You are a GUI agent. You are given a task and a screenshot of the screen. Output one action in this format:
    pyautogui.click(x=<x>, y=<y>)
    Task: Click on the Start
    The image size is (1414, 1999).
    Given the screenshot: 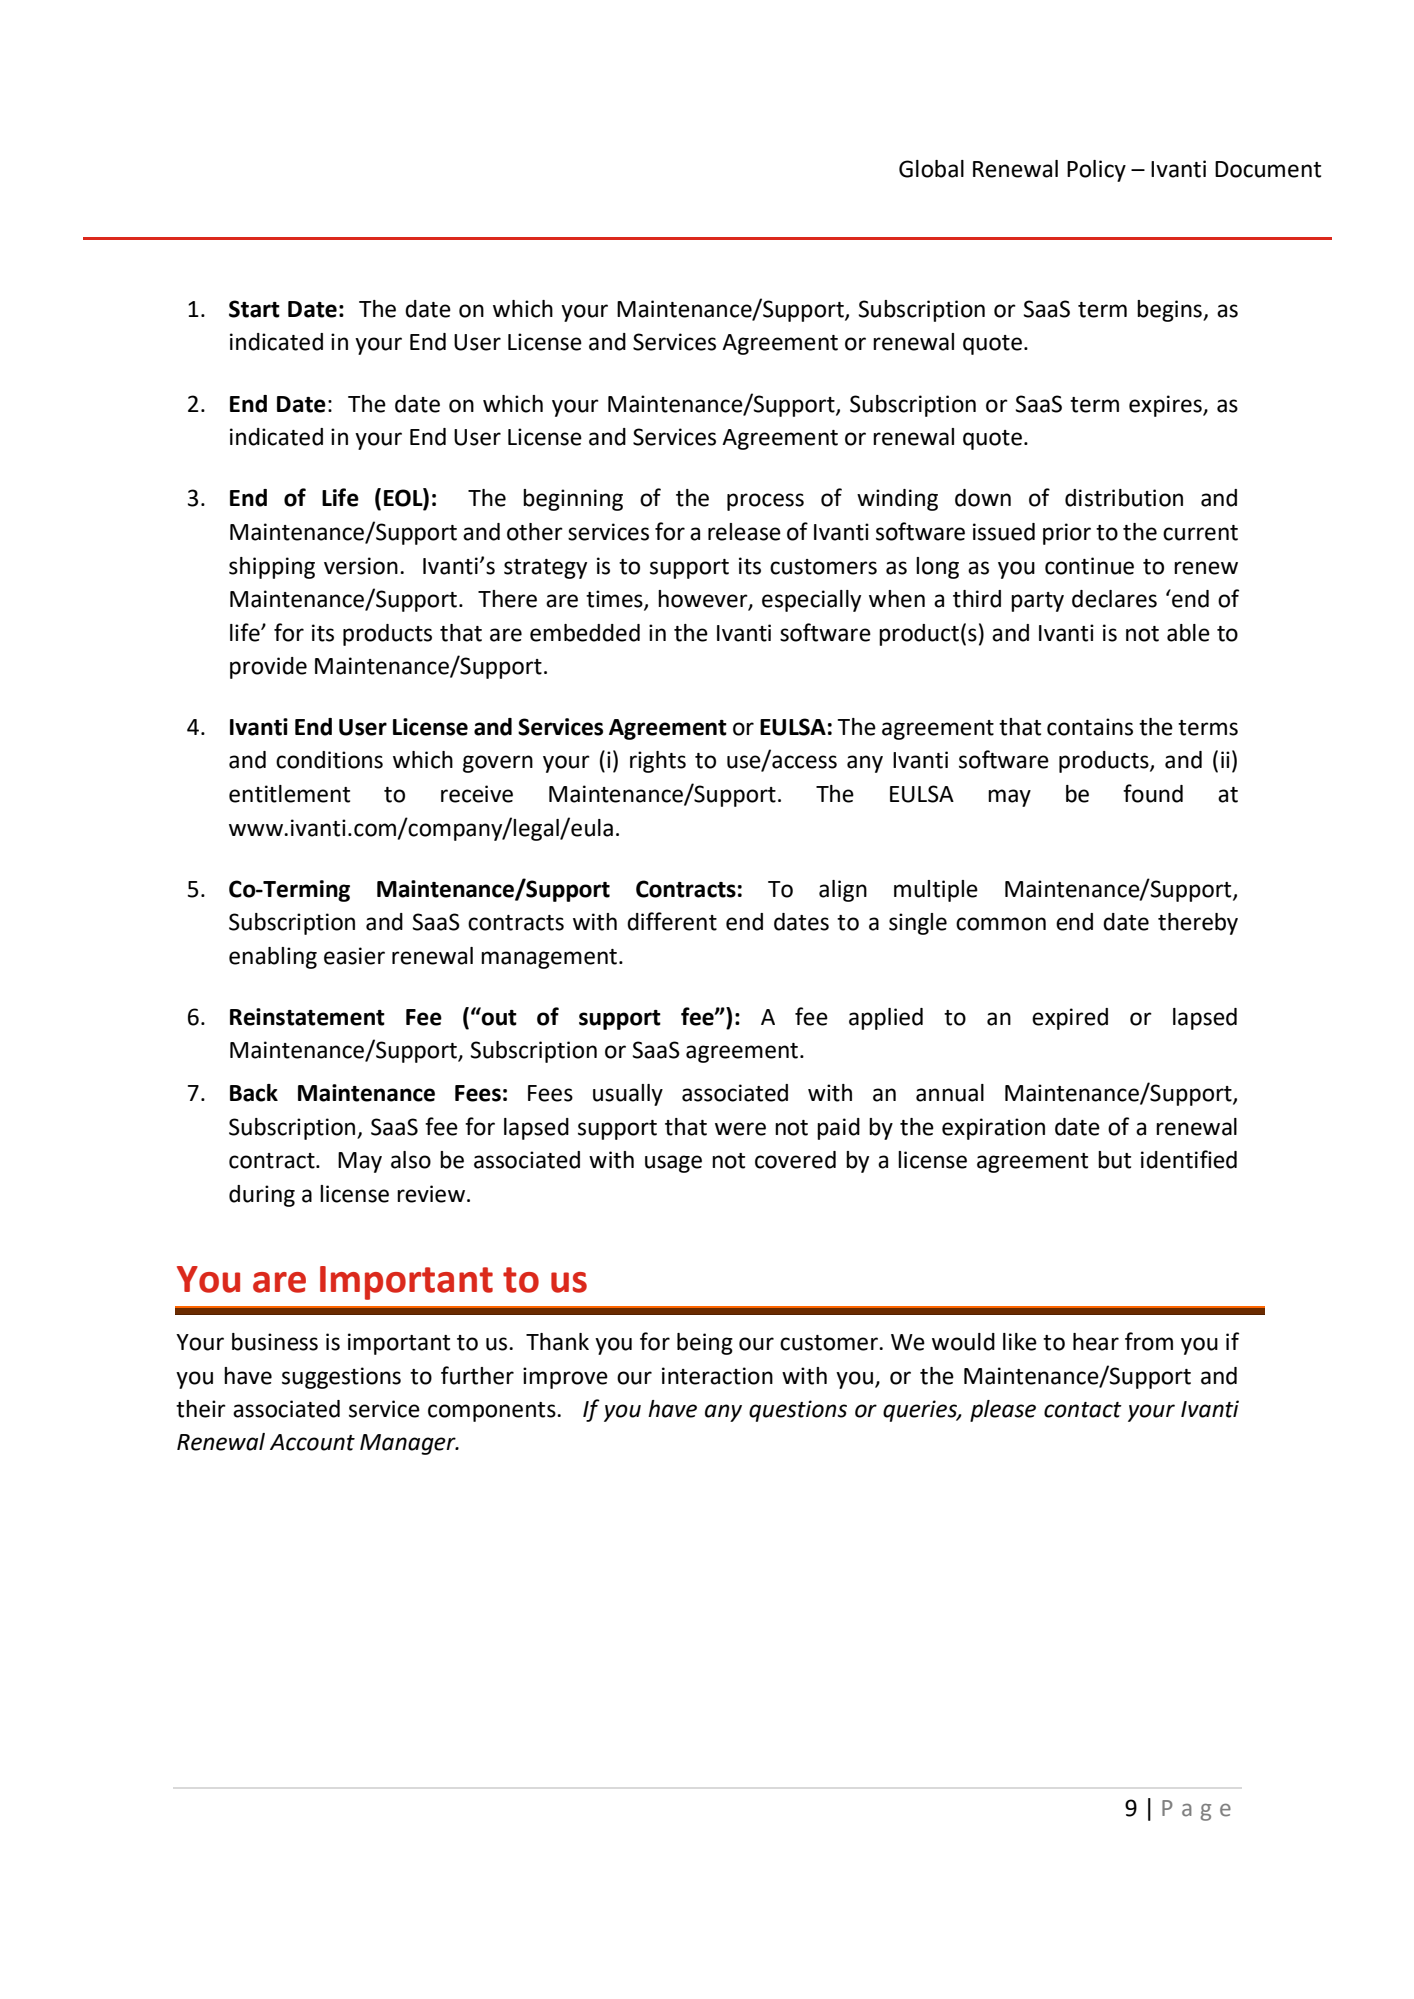 What is the action you would take?
    pyautogui.click(x=254, y=309)
